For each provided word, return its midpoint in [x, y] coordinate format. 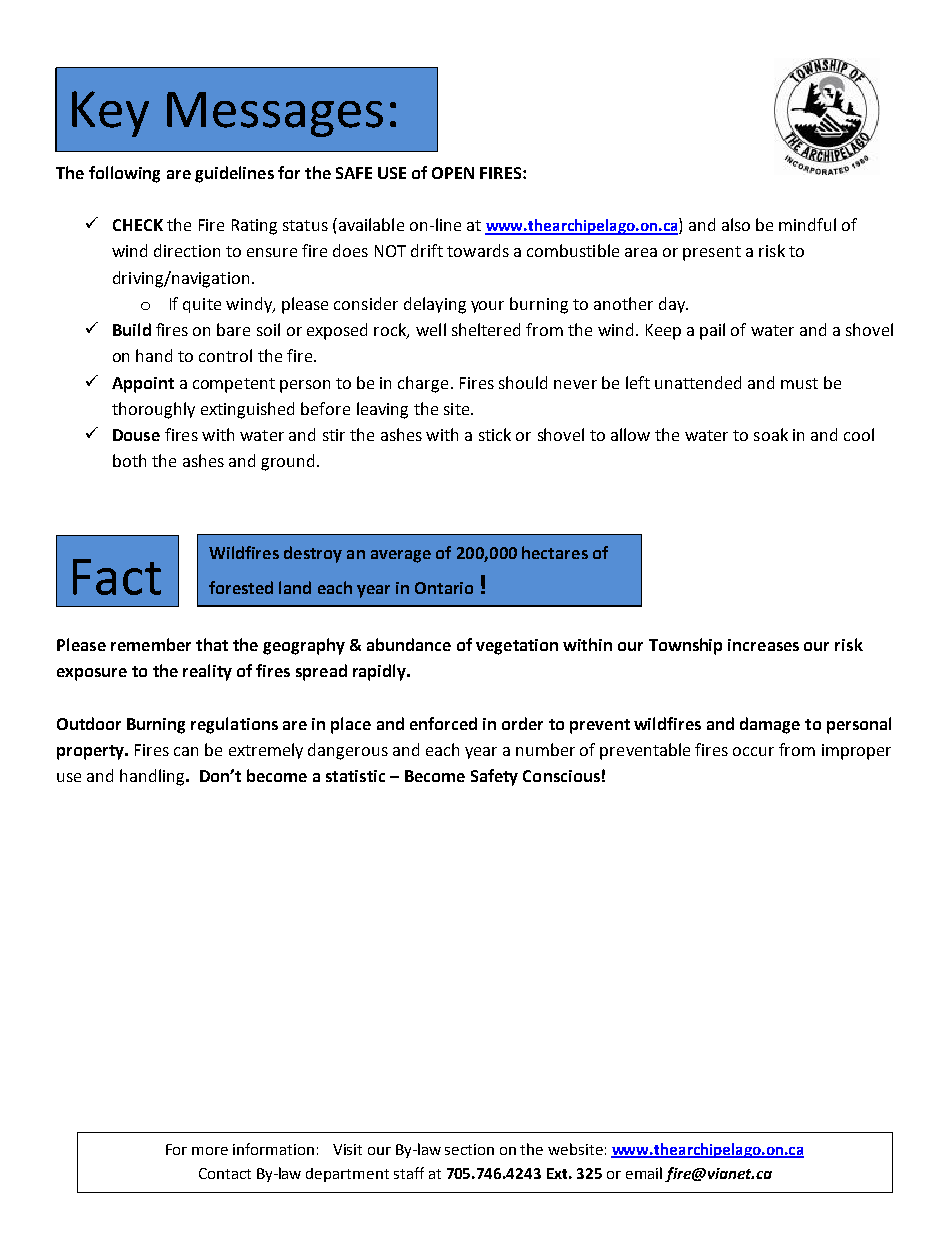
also [736, 224]
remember [151, 644]
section [469, 1149]
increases [763, 645]
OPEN [453, 173]
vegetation [517, 647]
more [210, 1151]
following [124, 174]
